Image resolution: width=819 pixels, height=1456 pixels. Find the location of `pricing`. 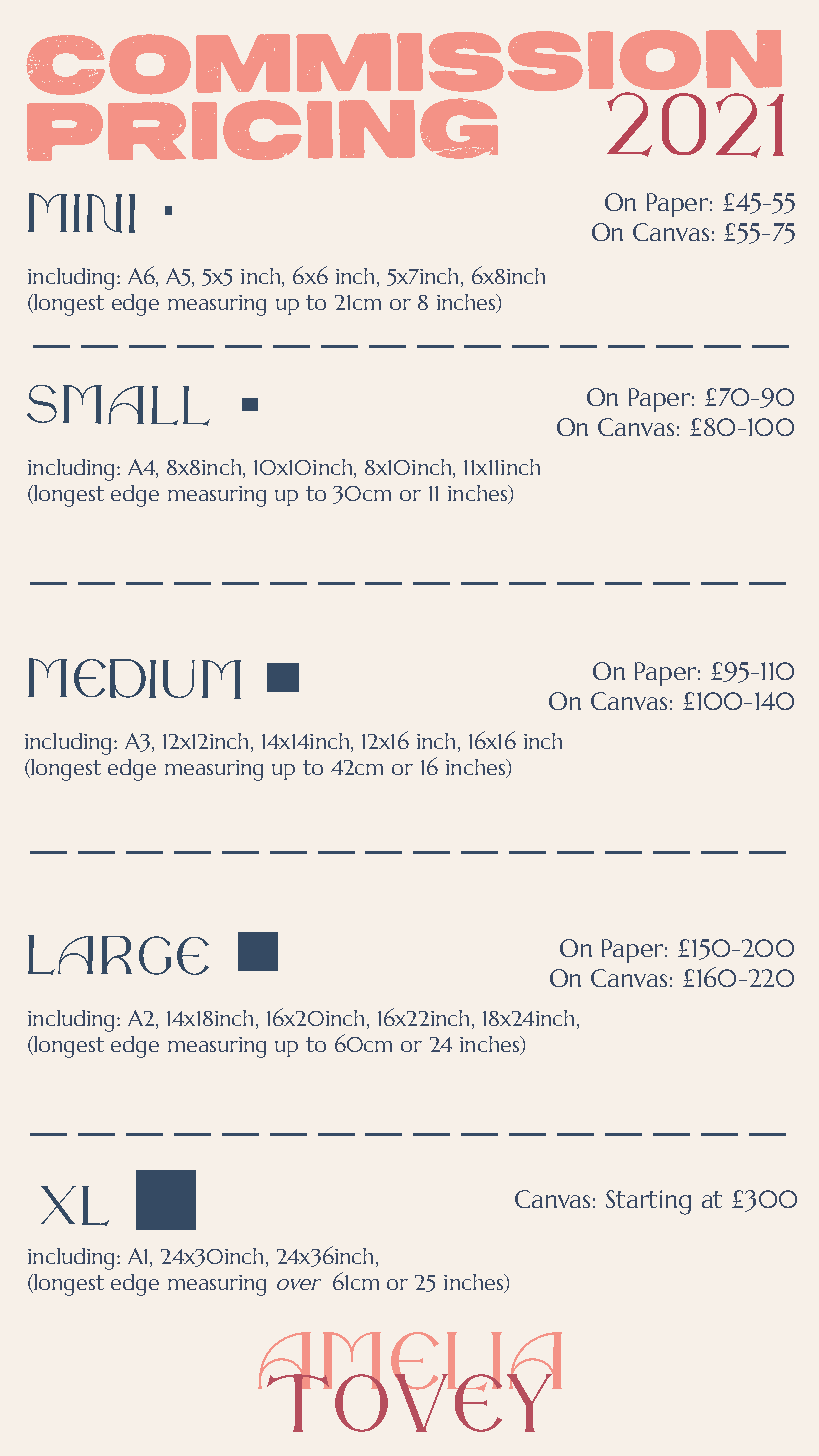

pricing is located at coordinates (262, 129).
